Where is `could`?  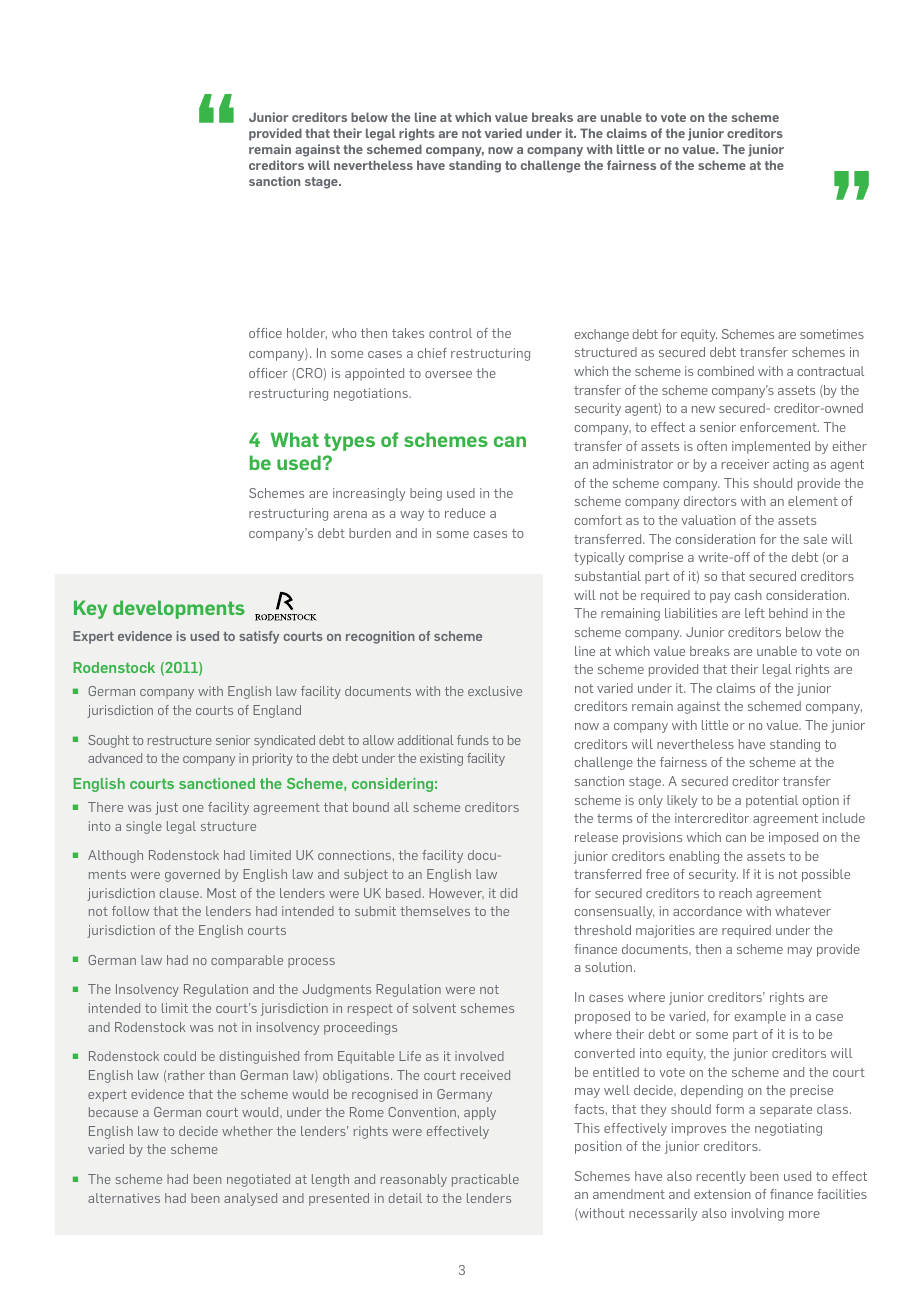
could is located at coordinates (180, 1056).
